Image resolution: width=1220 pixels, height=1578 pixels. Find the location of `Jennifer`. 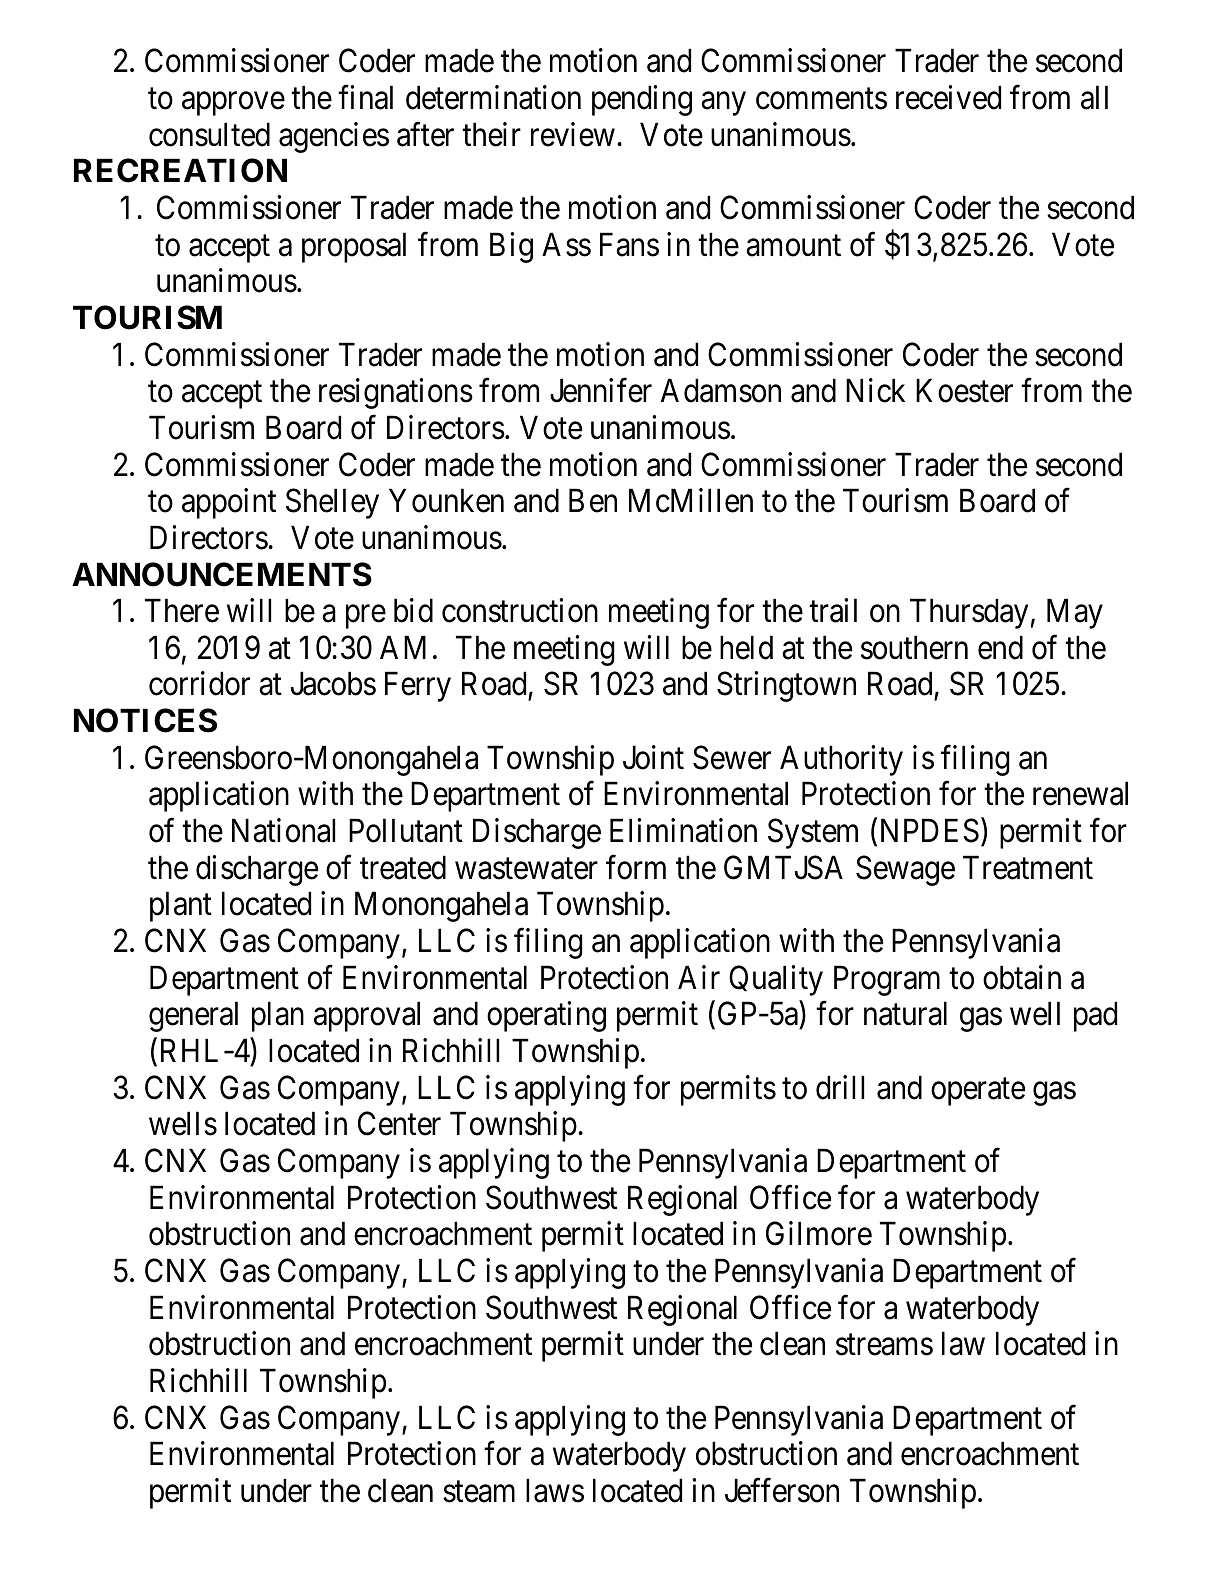

Jennifer is located at coordinates (601, 390).
